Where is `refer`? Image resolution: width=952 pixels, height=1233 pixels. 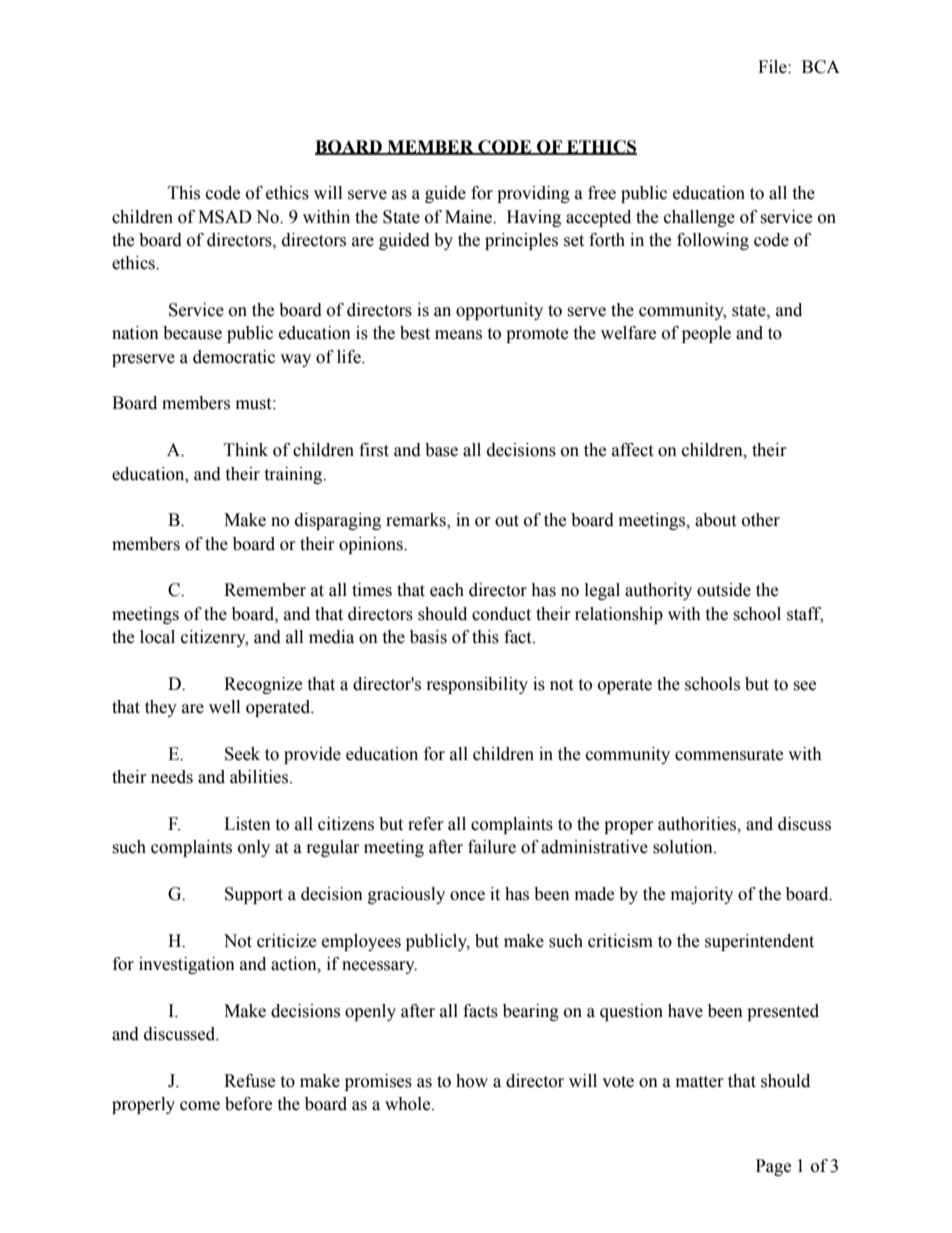 refer is located at coordinates (426, 824).
